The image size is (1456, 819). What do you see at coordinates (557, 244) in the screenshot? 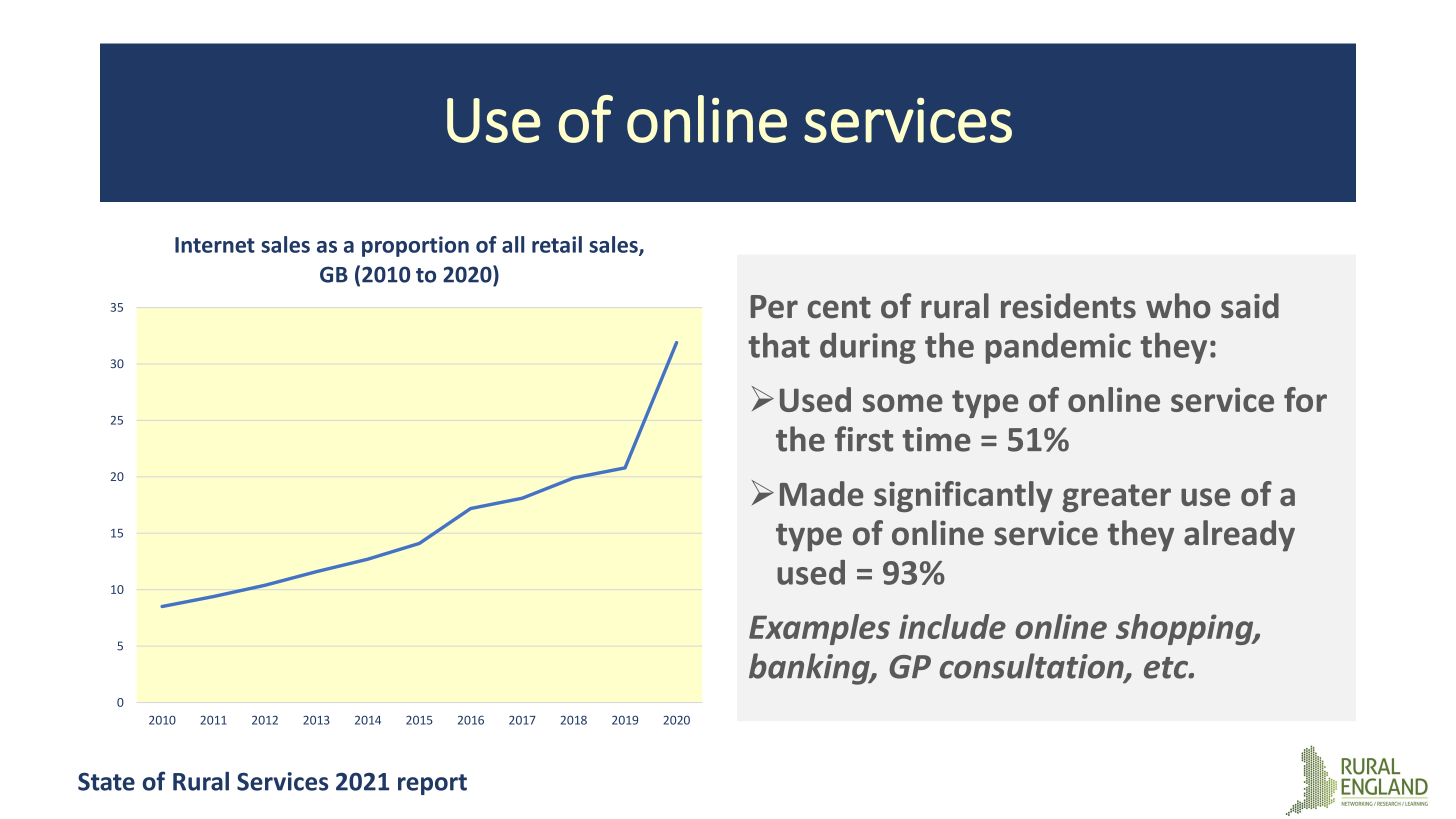
I see `retail` at bounding box center [557, 244].
